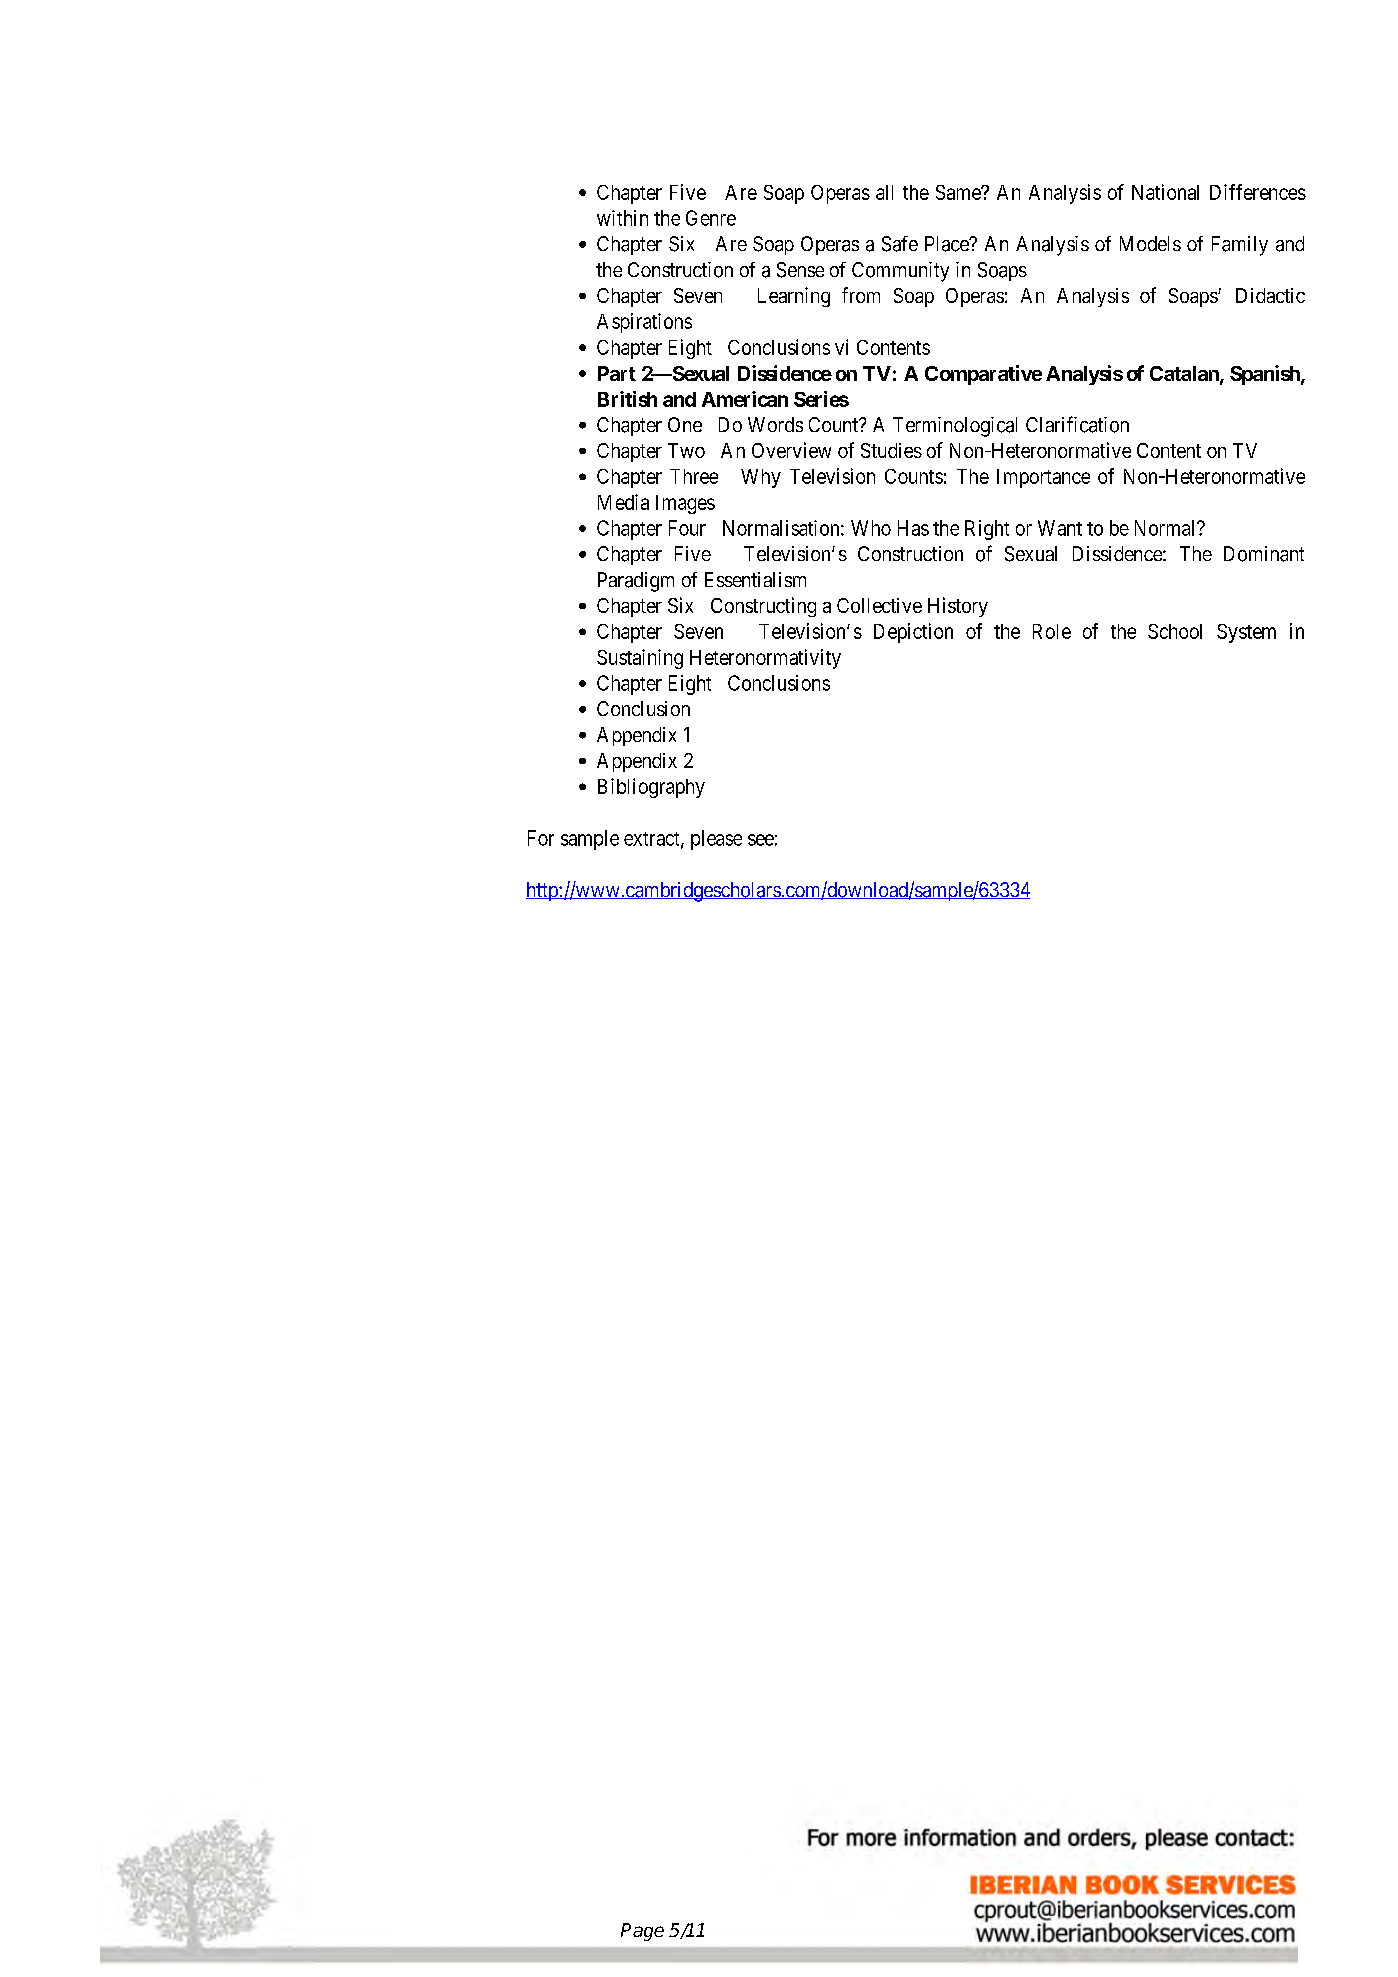 The height and width of the screenshot is (1977, 1398). Describe the element at coordinates (622, 218) in the screenshot. I see `within` at that location.
